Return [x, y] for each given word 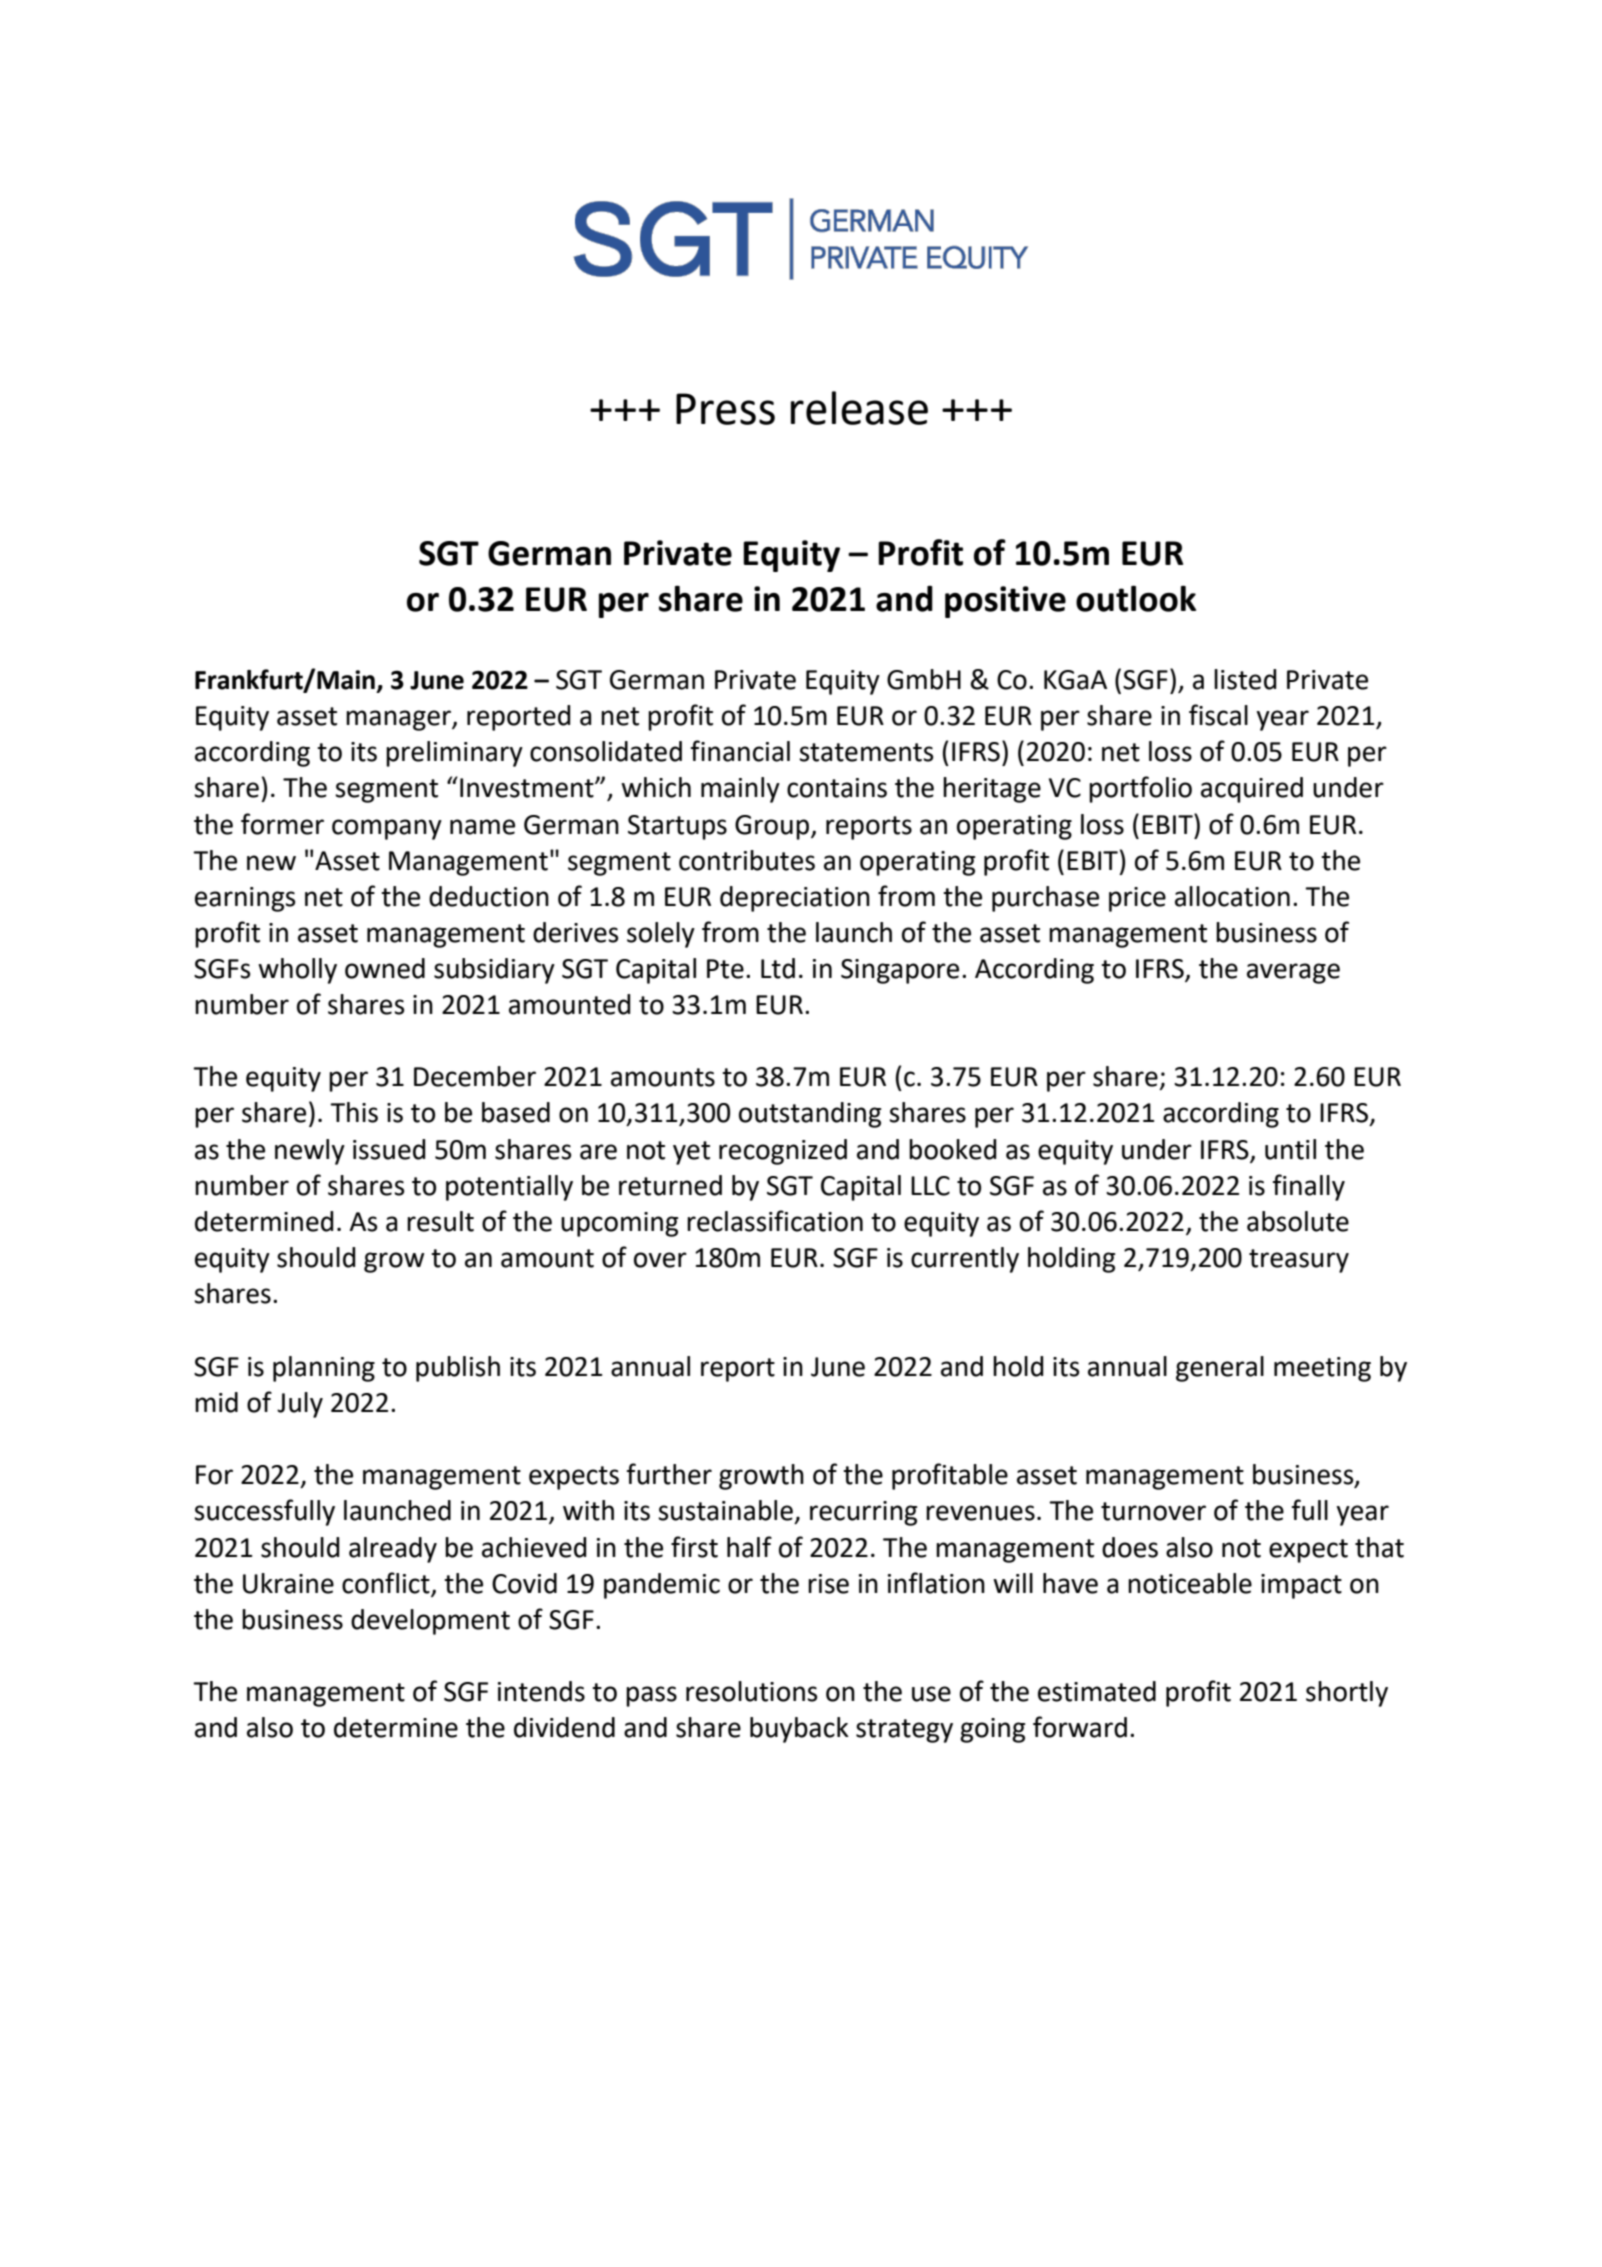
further [669, 1474]
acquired [1252, 790]
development [430, 1622]
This [354, 1112]
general [1220, 1369]
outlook [1136, 598]
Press [725, 409]
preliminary [454, 754]
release [859, 408]
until [1290, 1149]
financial [740, 751]
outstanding [810, 1115]
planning [324, 1369]
